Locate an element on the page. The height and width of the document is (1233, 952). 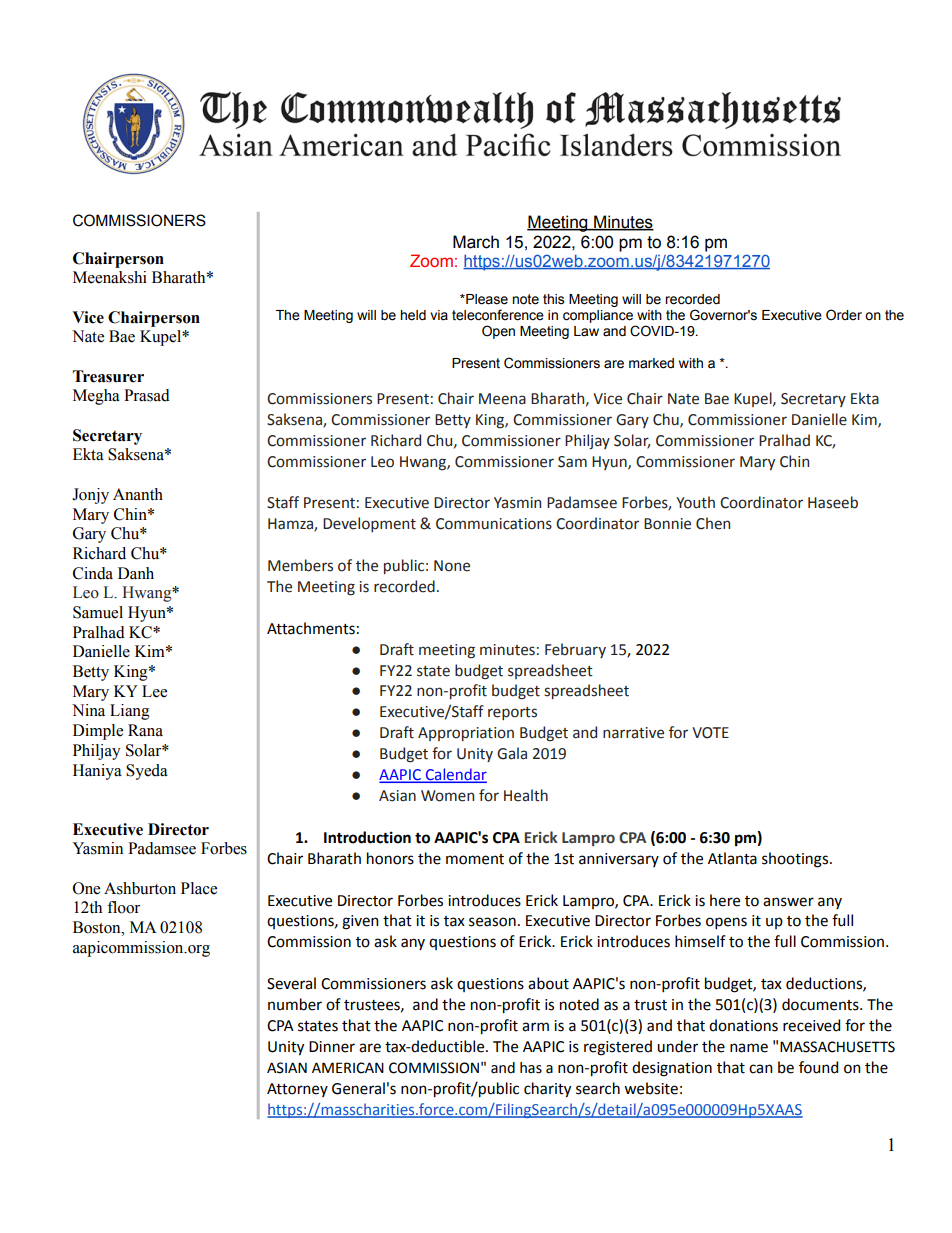
March is located at coordinates (476, 242).
